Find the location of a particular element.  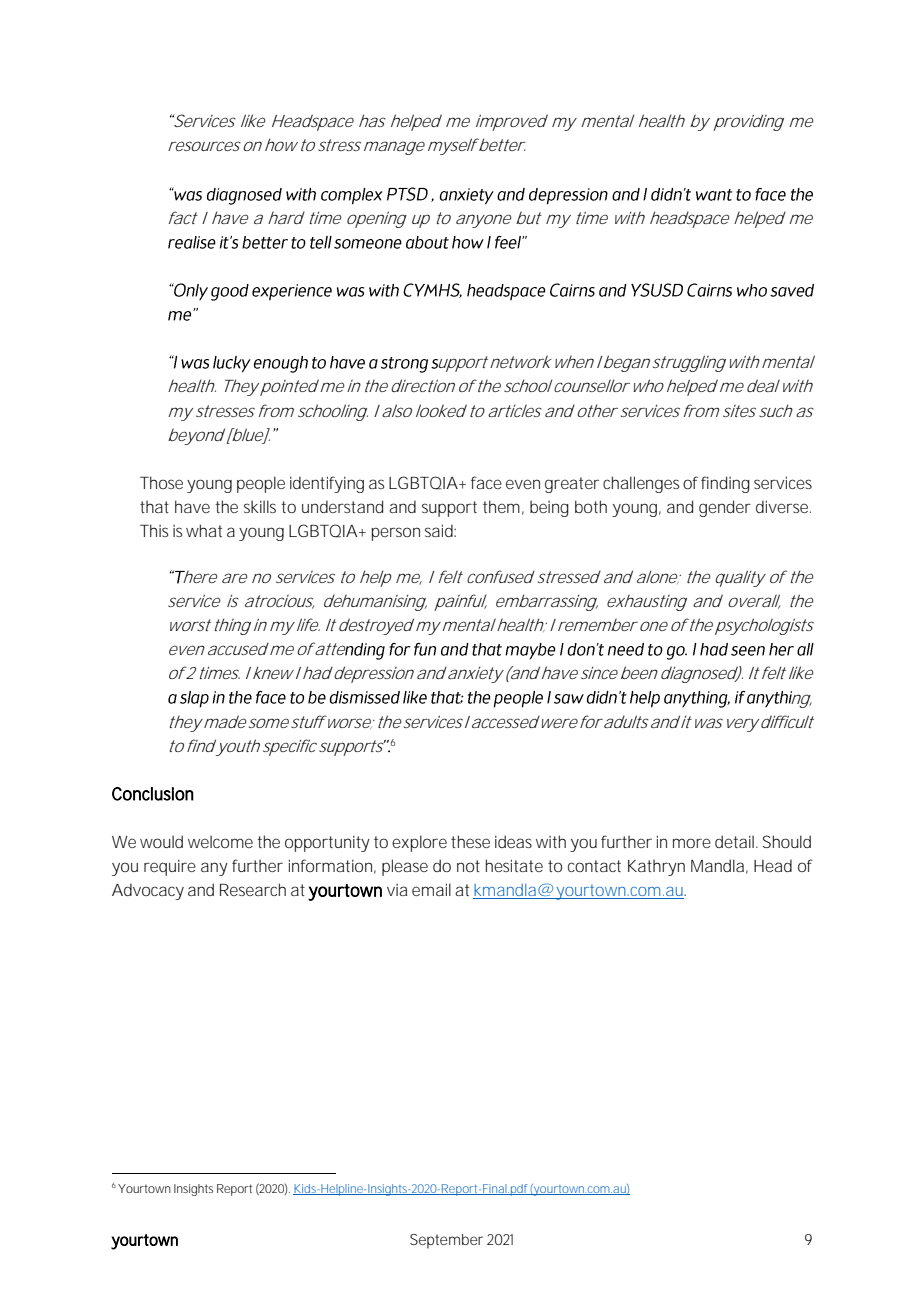

face is located at coordinates (486, 482).
